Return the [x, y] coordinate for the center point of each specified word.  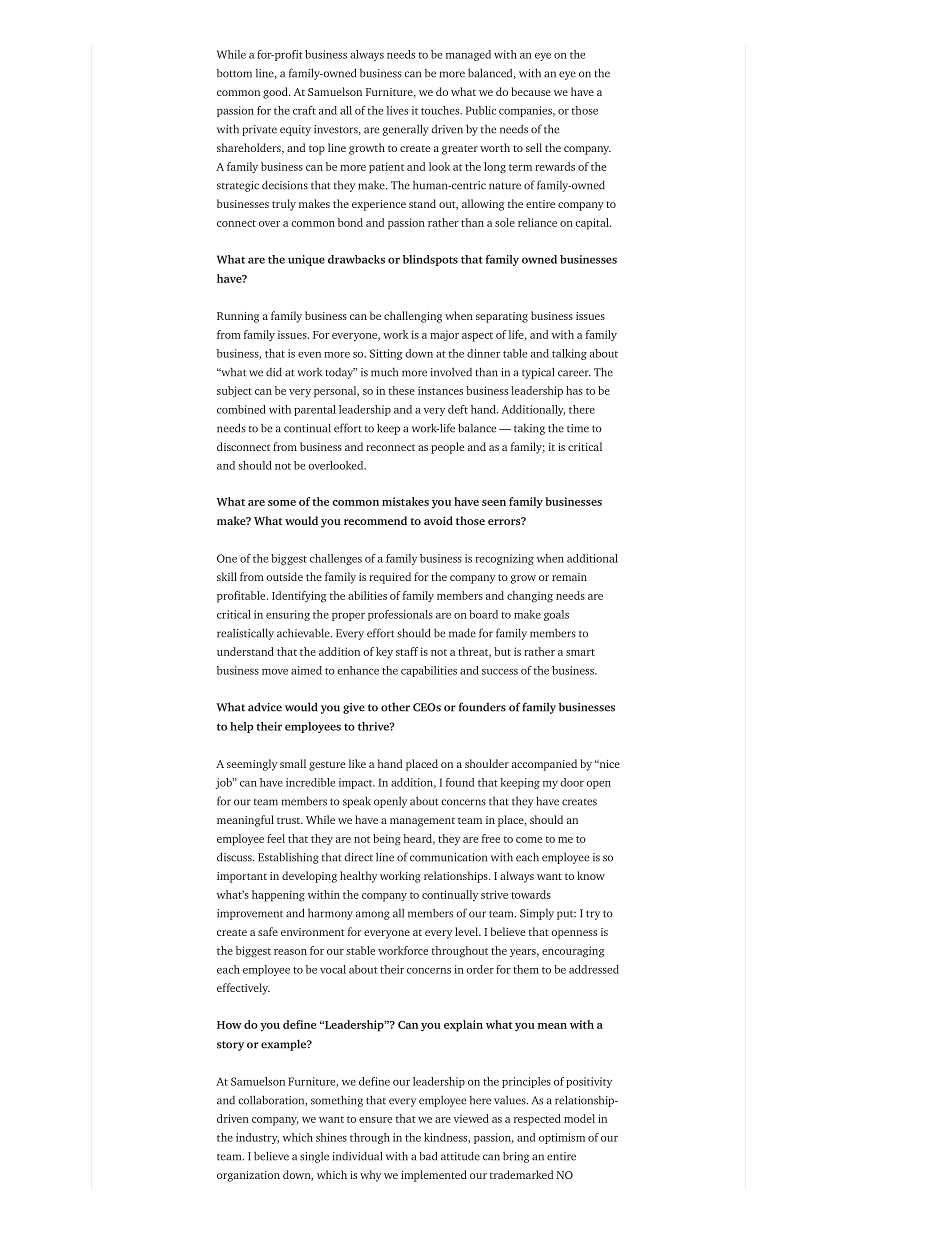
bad [428, 1156]
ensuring [288, 615]
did [274, 372]
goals [556, 615]
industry [257, 1138]
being [387, 840]
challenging [413, 317]
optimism [562, 1138]
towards [531, 894]
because [531, 91]
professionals [400, 615]
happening [278, 896]
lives [397, 110]
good [276, 93]
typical [538, 373]
